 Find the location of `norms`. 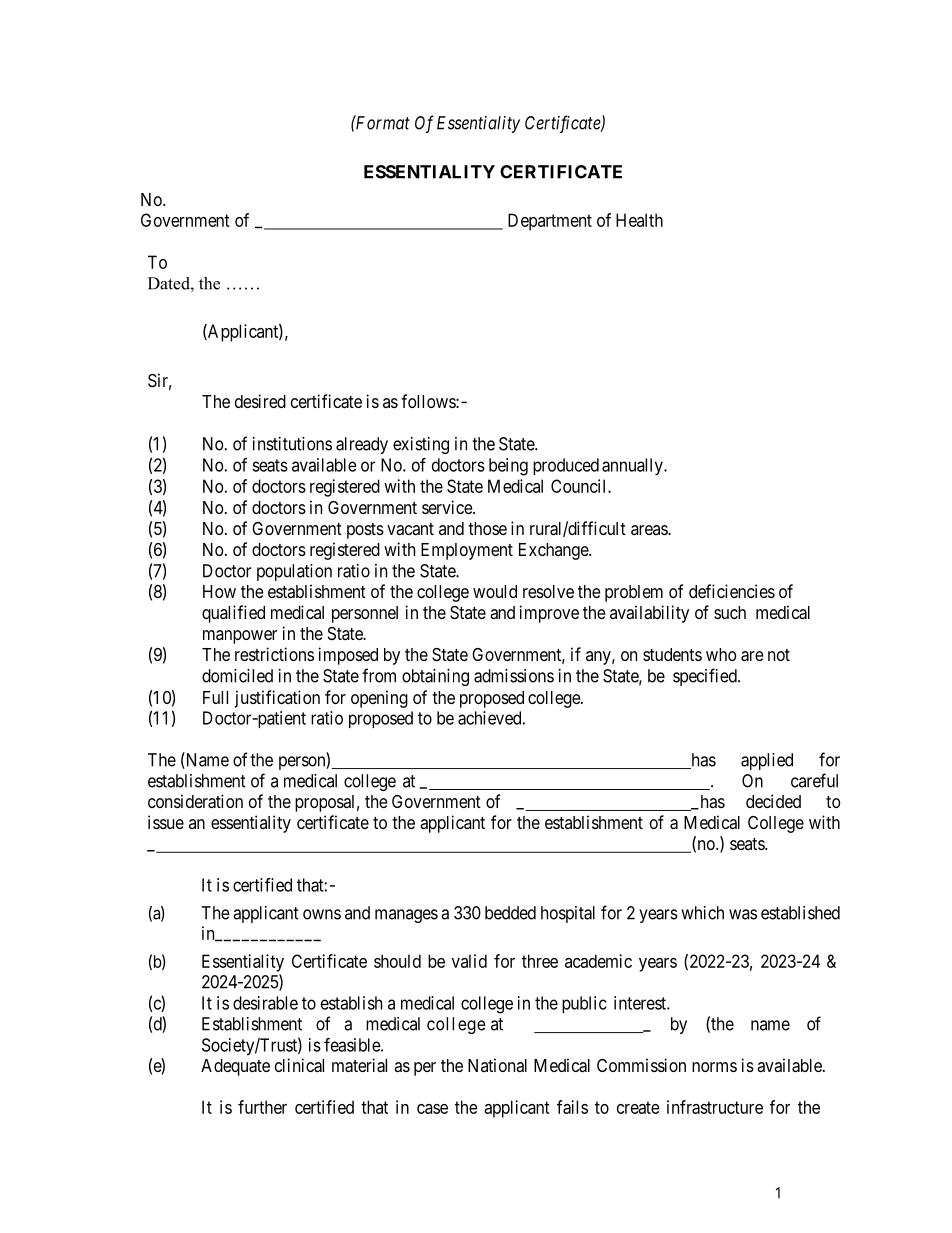

norms is located at coordinates (714, 1067).
